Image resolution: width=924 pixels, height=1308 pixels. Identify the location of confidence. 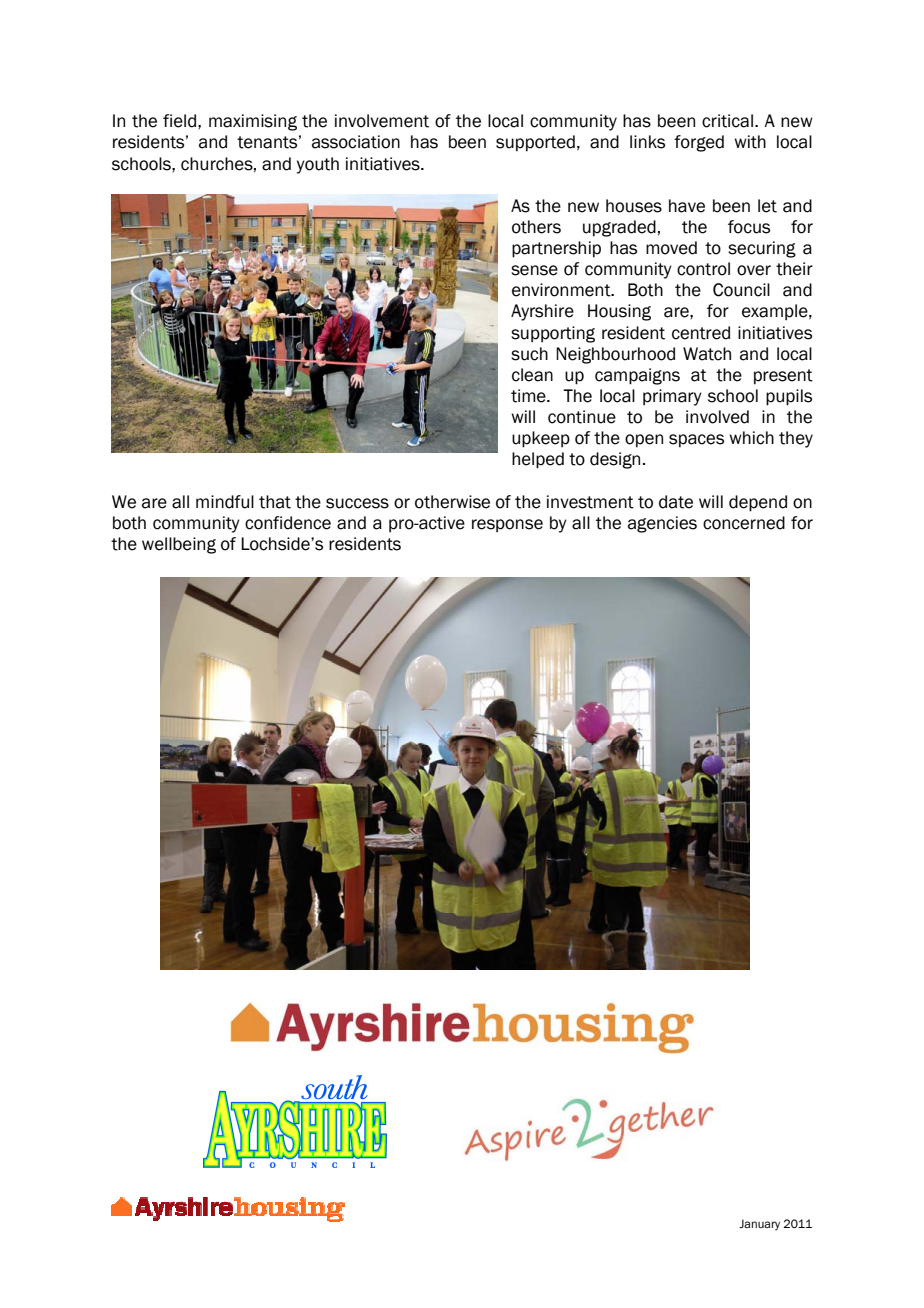
(288, 523).
